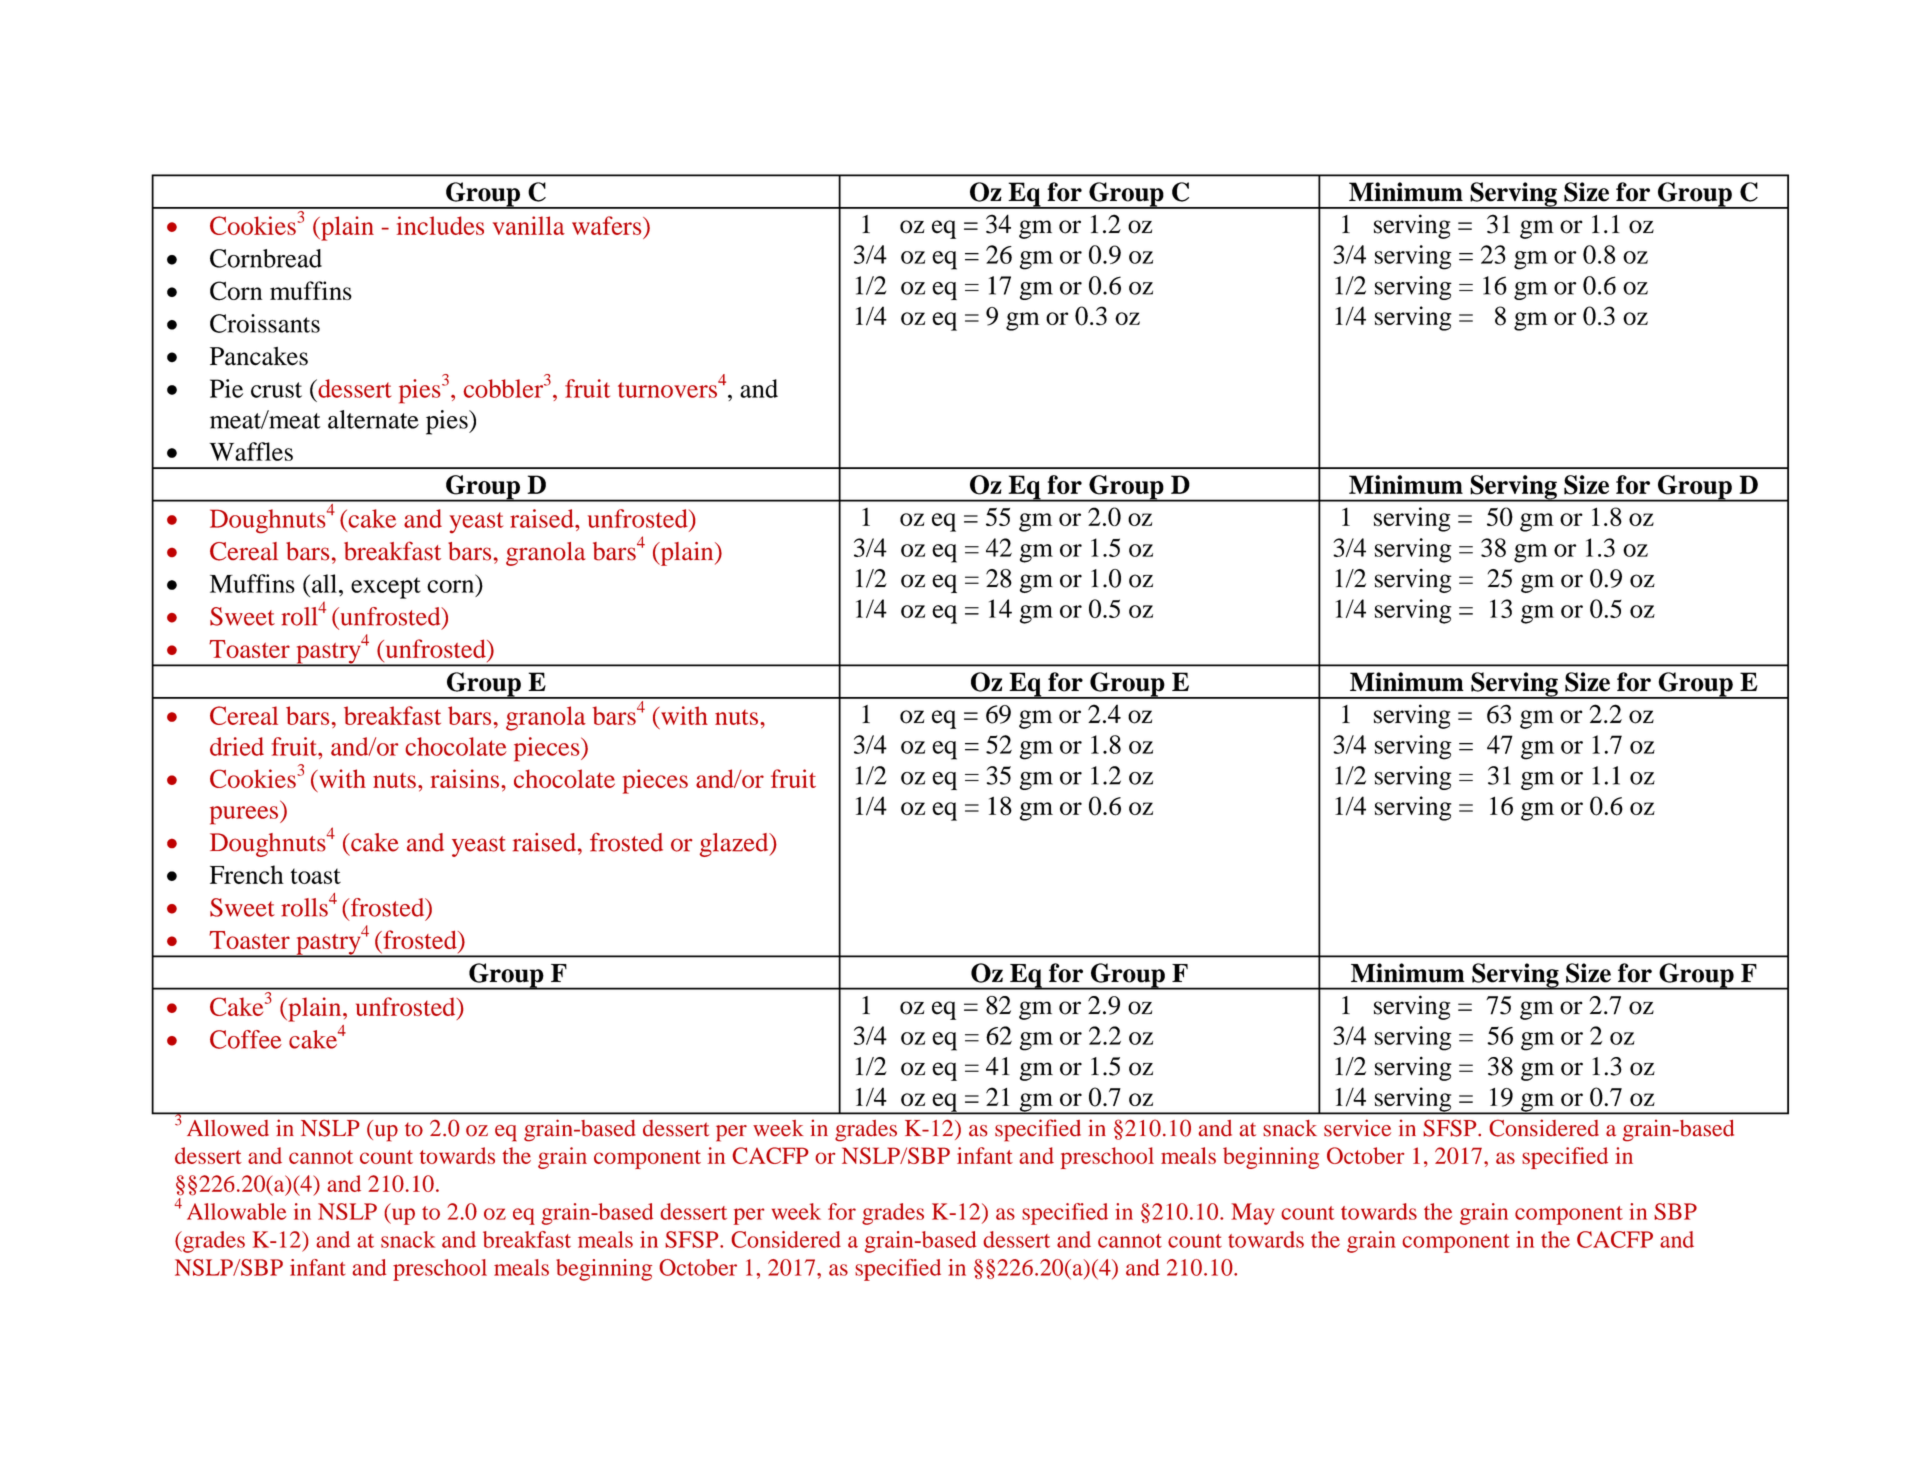  I want to click on May, so click(1252, 1214).
